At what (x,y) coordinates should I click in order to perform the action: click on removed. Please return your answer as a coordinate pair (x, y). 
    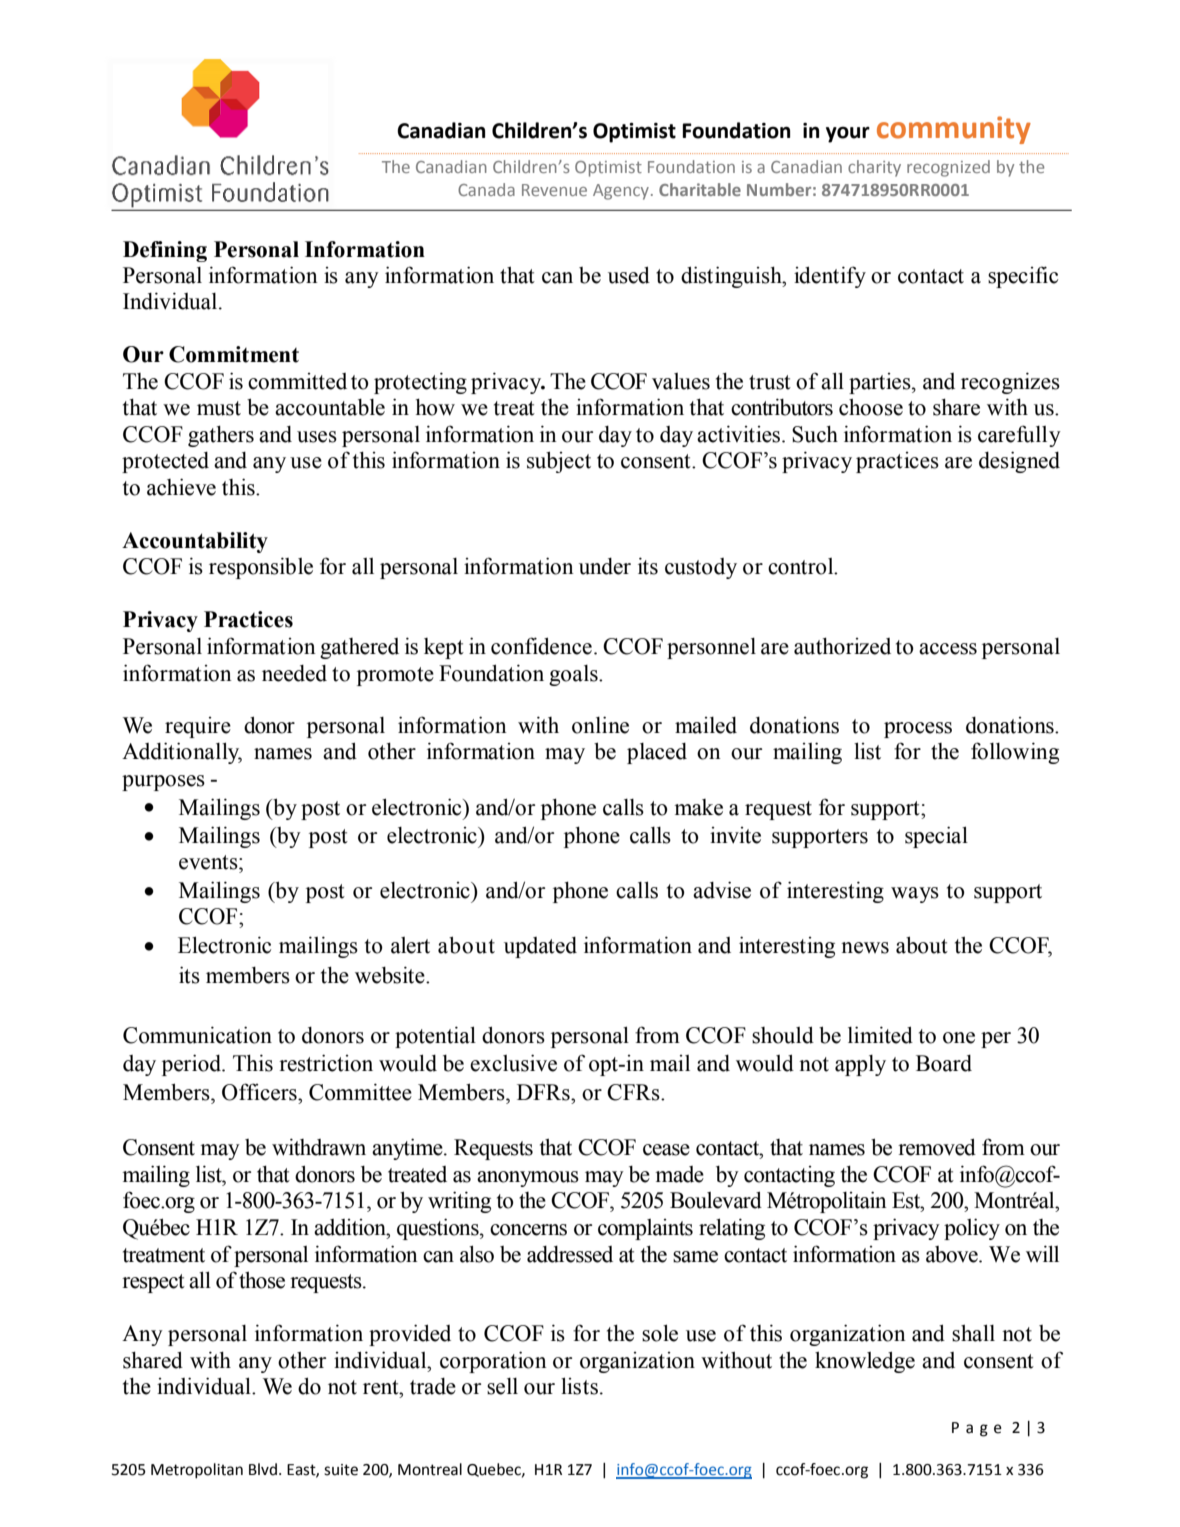
    Looking at the image, I should click on (937, 1147).
